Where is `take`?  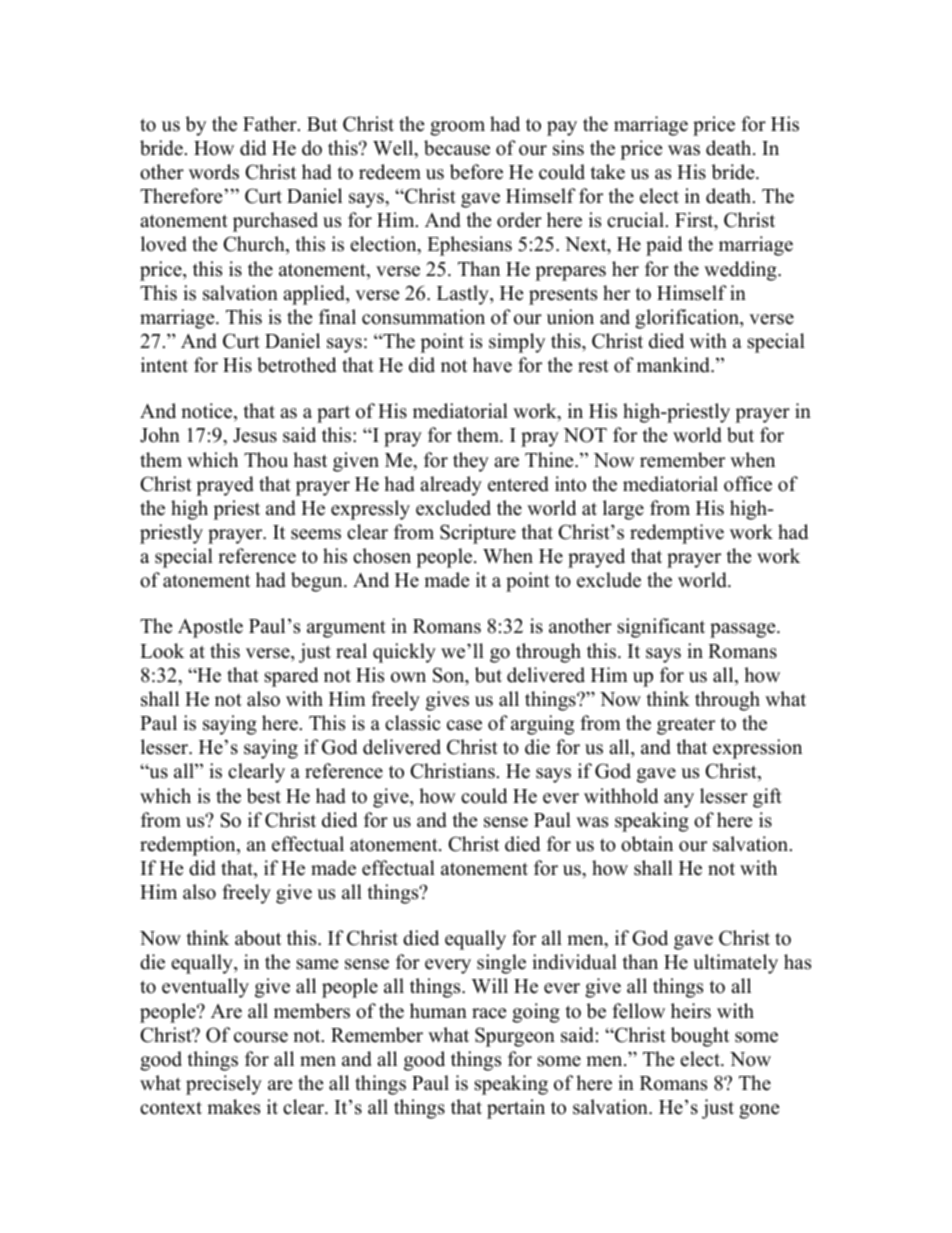
take is located at coordinates (608, 172).
